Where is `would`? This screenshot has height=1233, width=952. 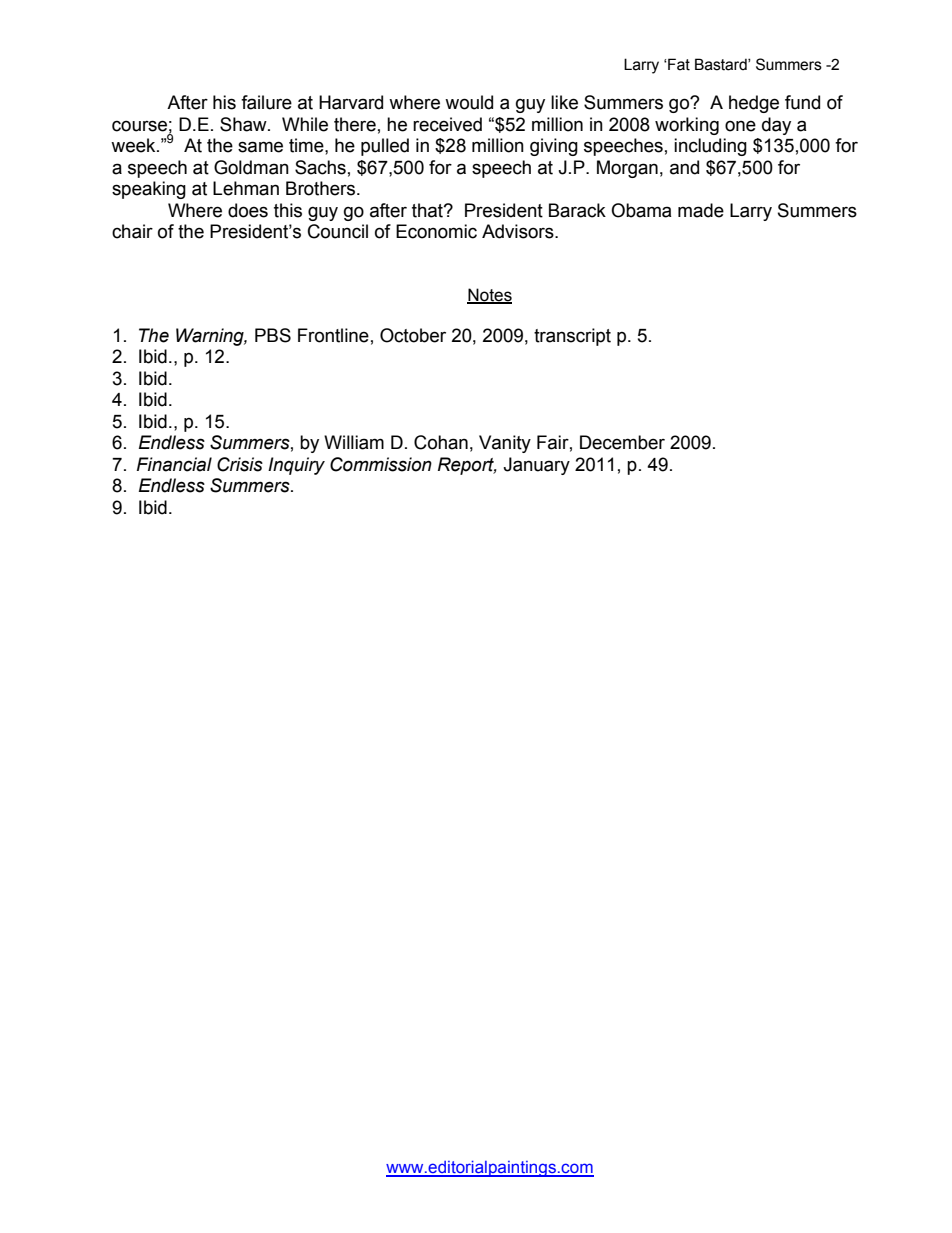
would is located at coordinates (469, 102).
